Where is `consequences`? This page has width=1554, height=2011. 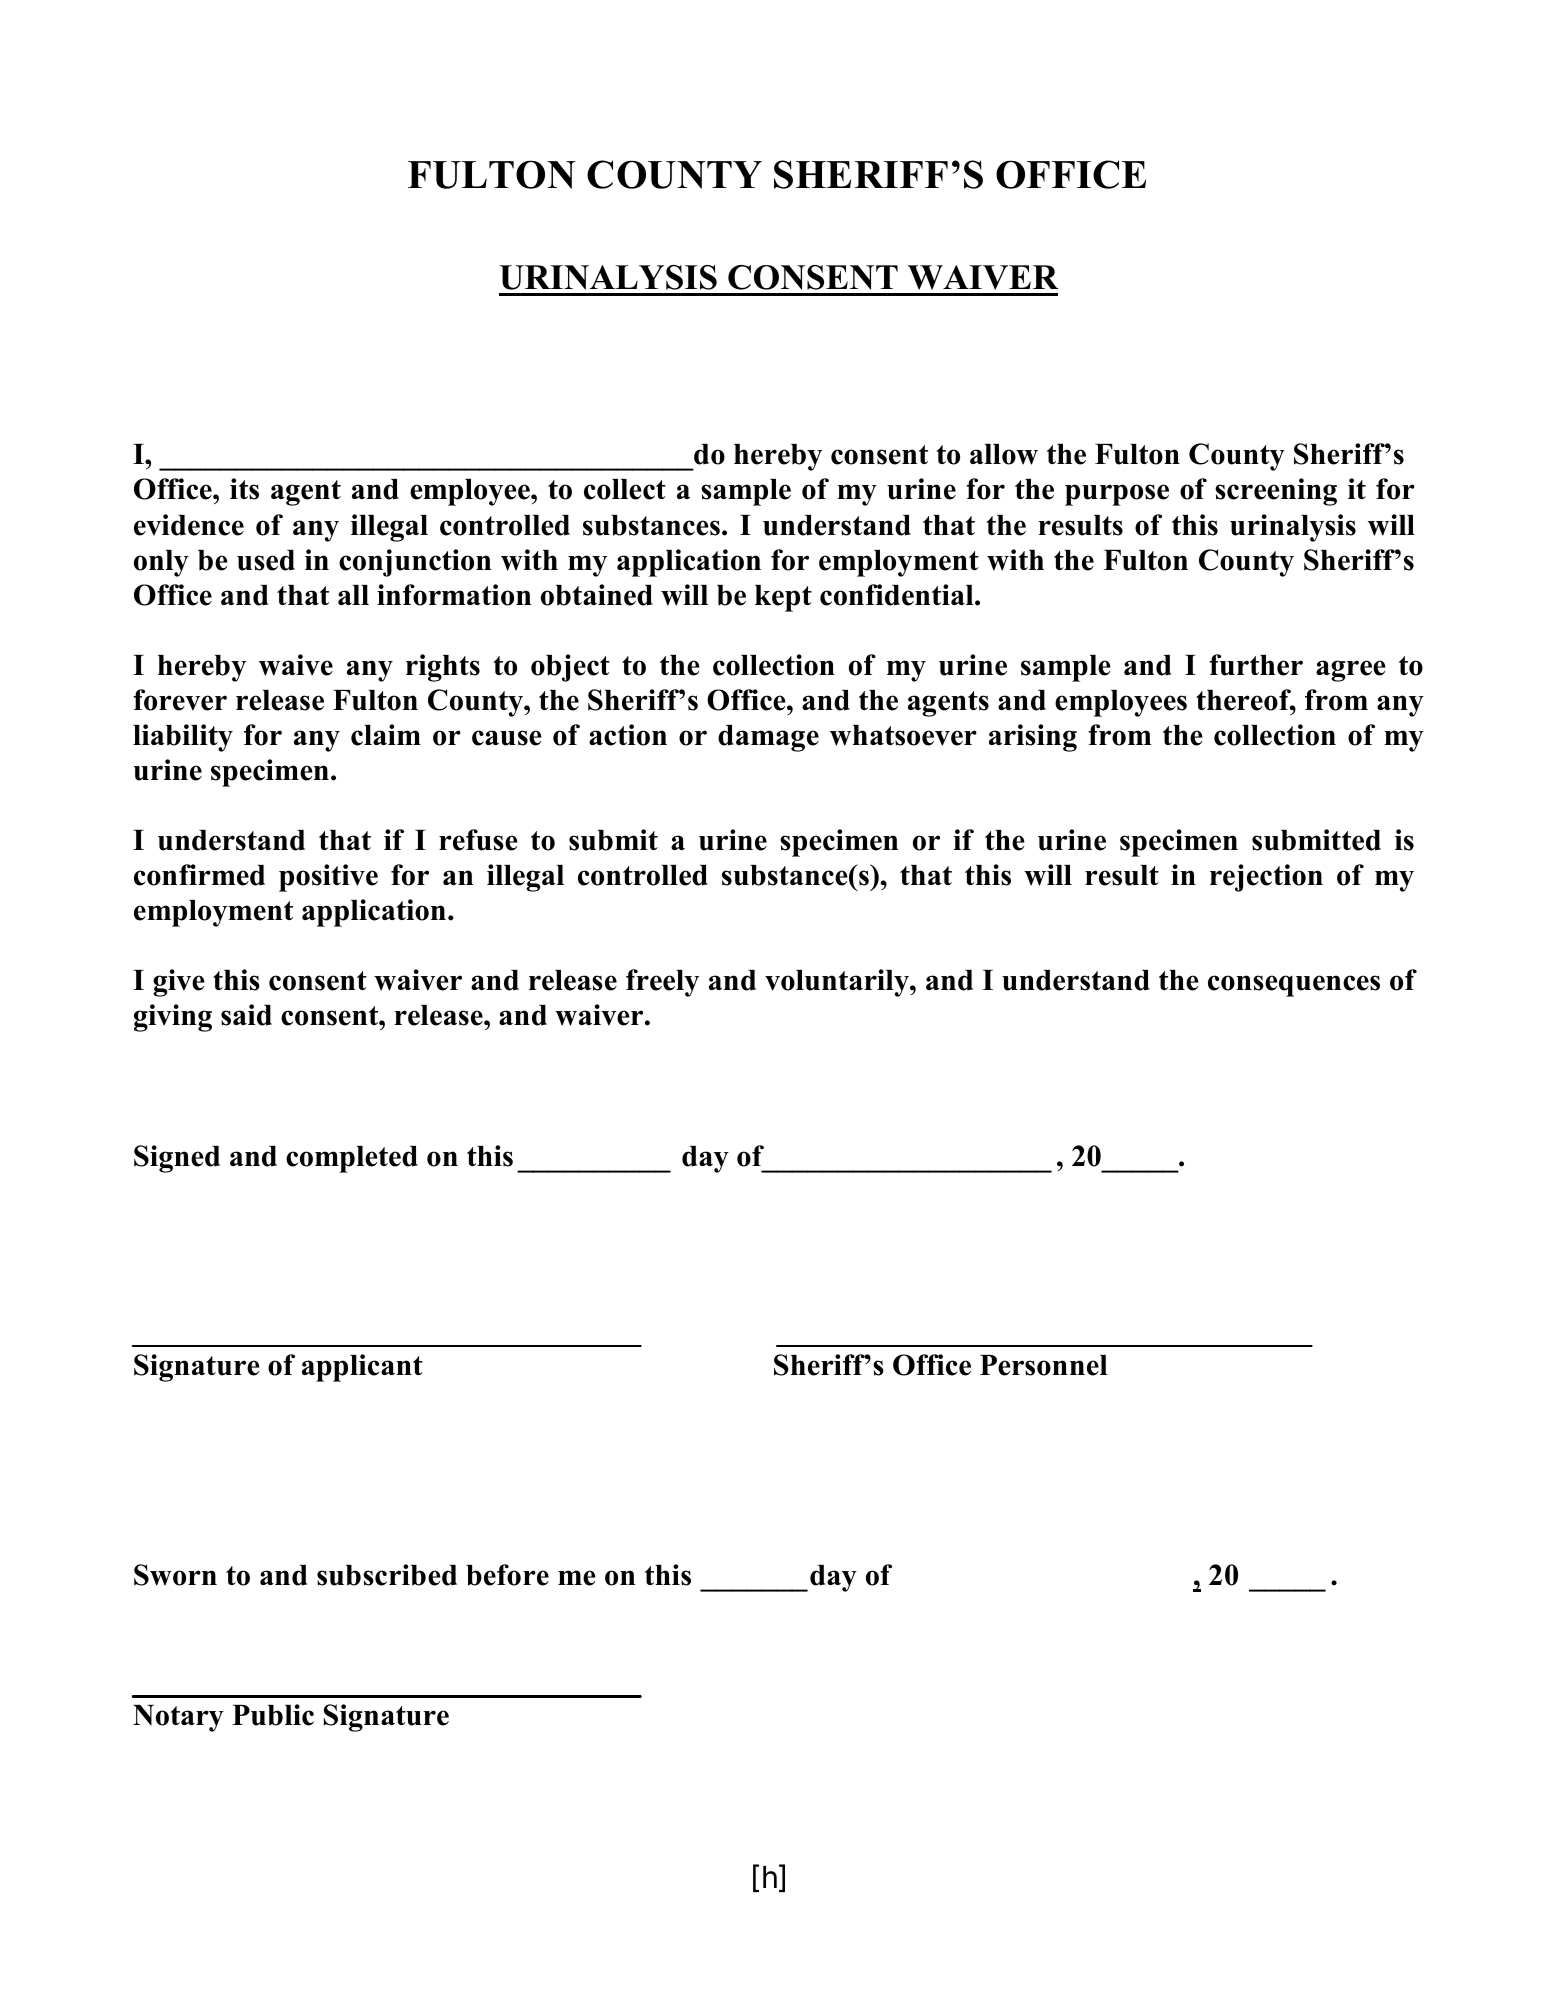 consequences is located at coordinates (1294, 986).
